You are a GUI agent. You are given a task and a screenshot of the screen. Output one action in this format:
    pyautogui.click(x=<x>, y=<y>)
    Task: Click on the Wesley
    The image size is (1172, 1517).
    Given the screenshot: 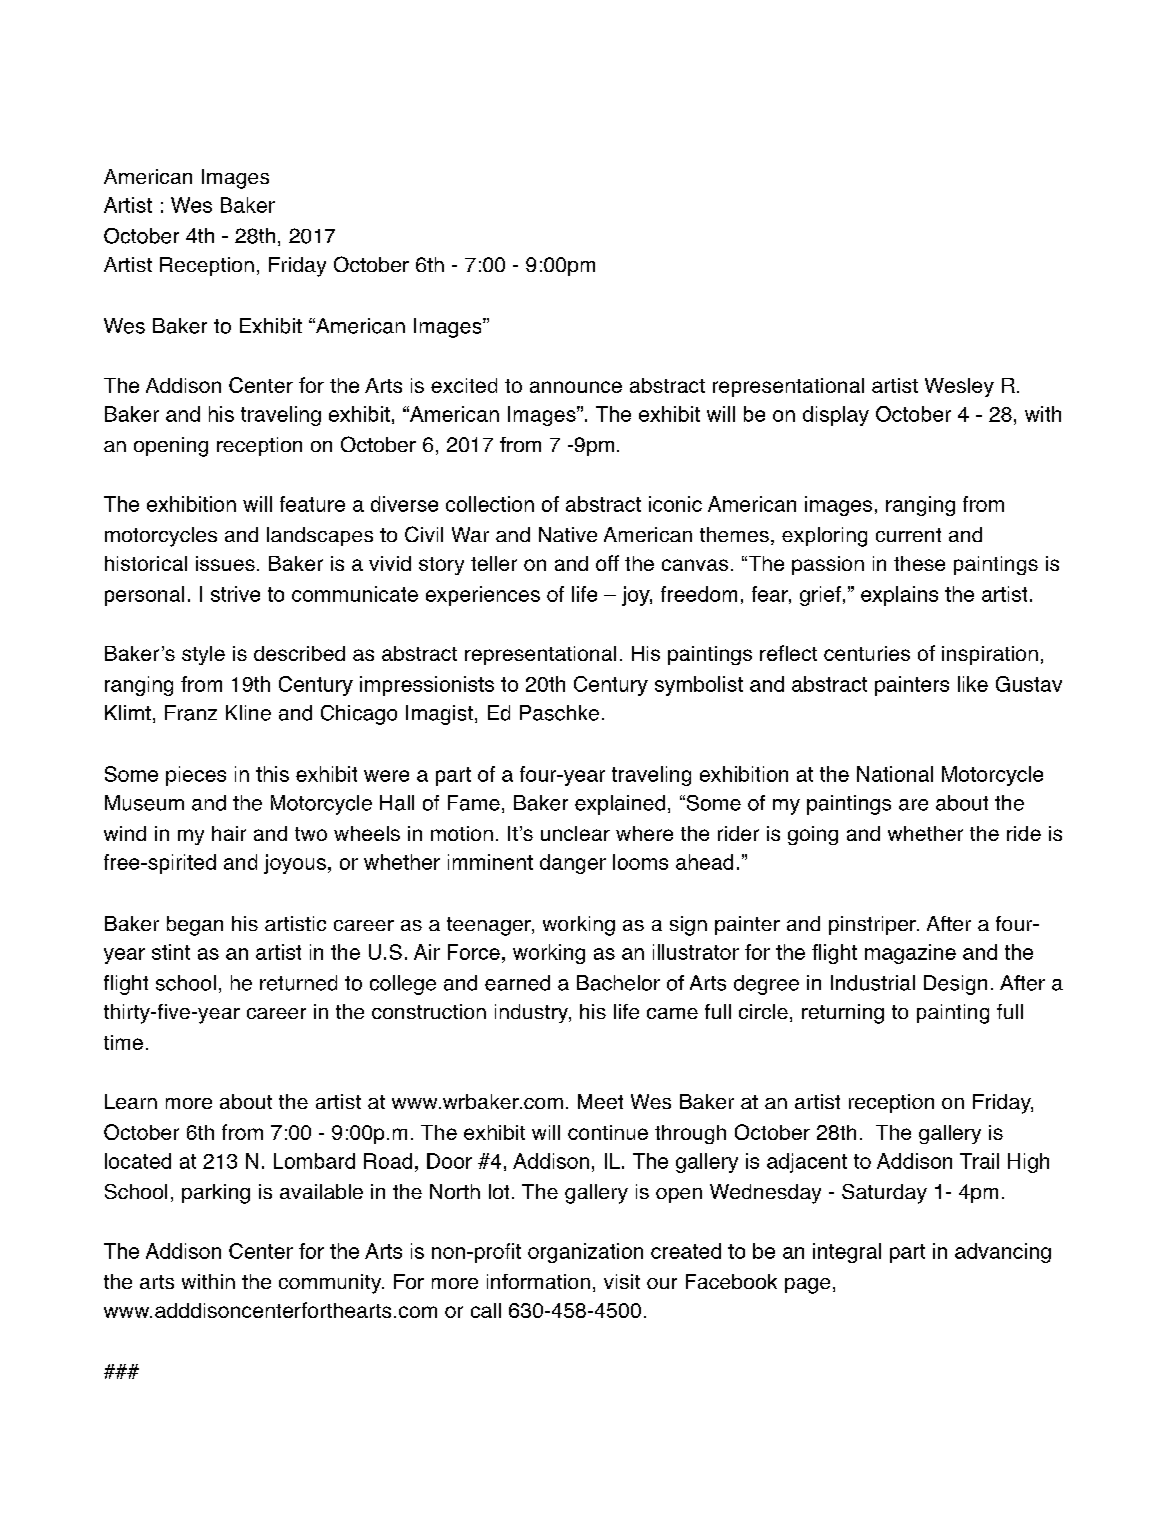 What is the action you would take?
    pyautogui.click(x=959, y=387)
